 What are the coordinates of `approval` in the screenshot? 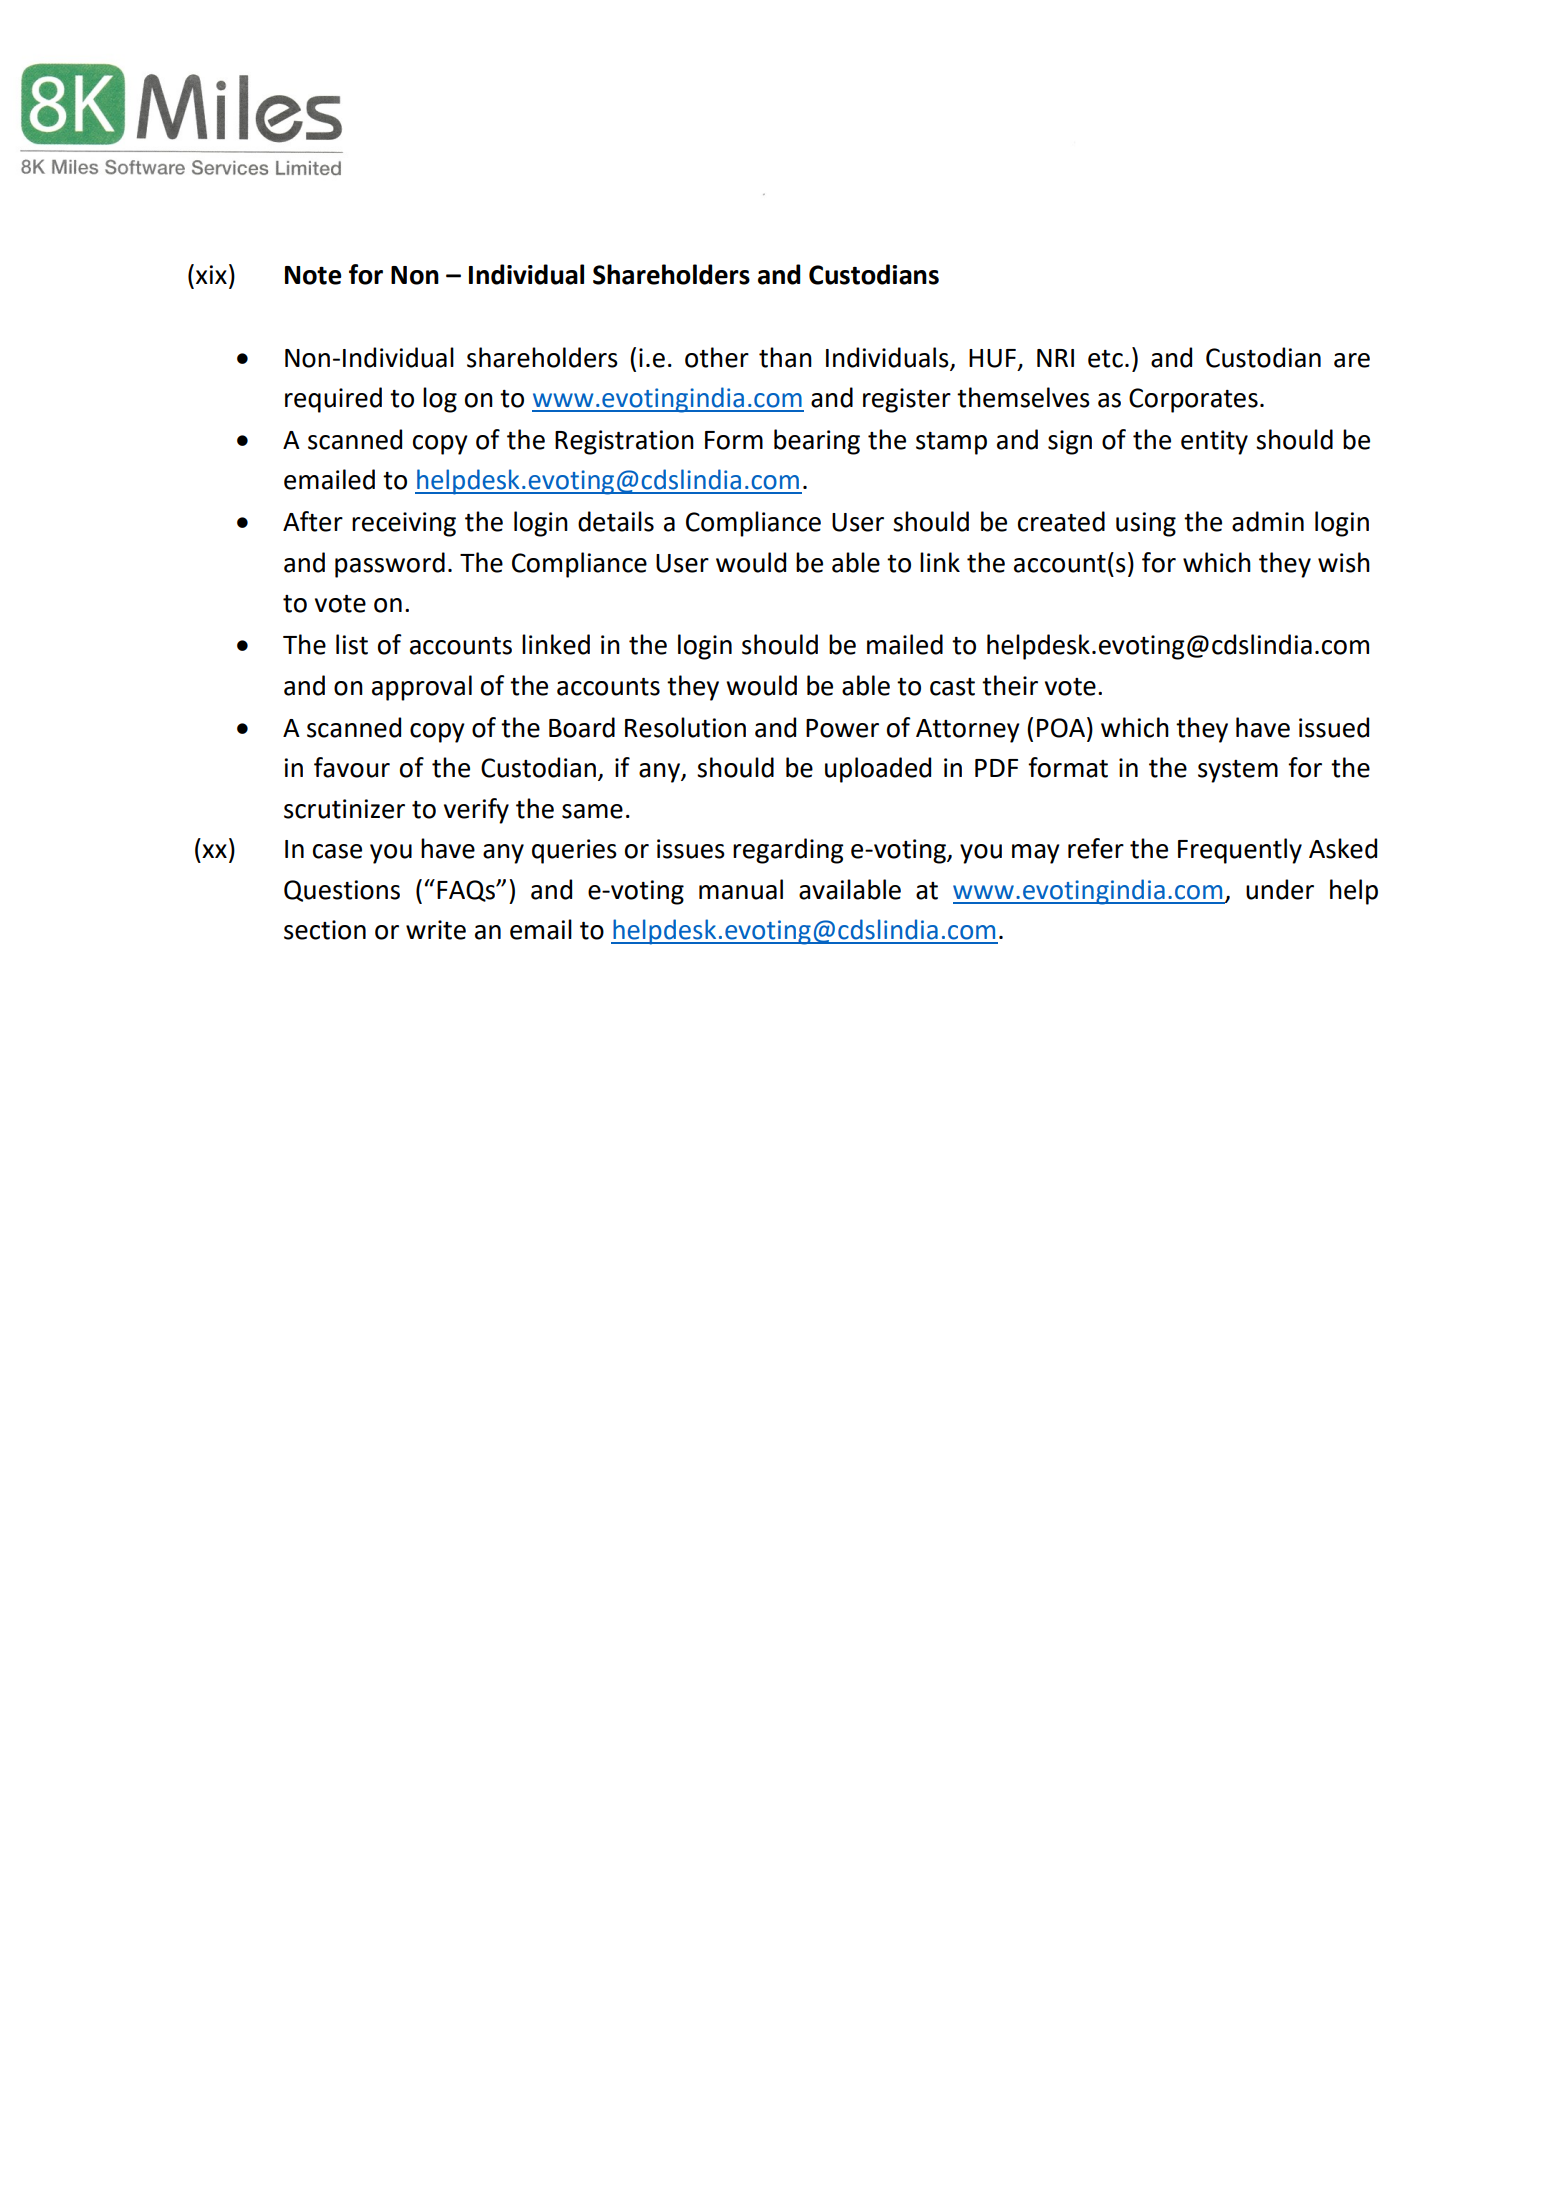 It's located at (422, 688).
